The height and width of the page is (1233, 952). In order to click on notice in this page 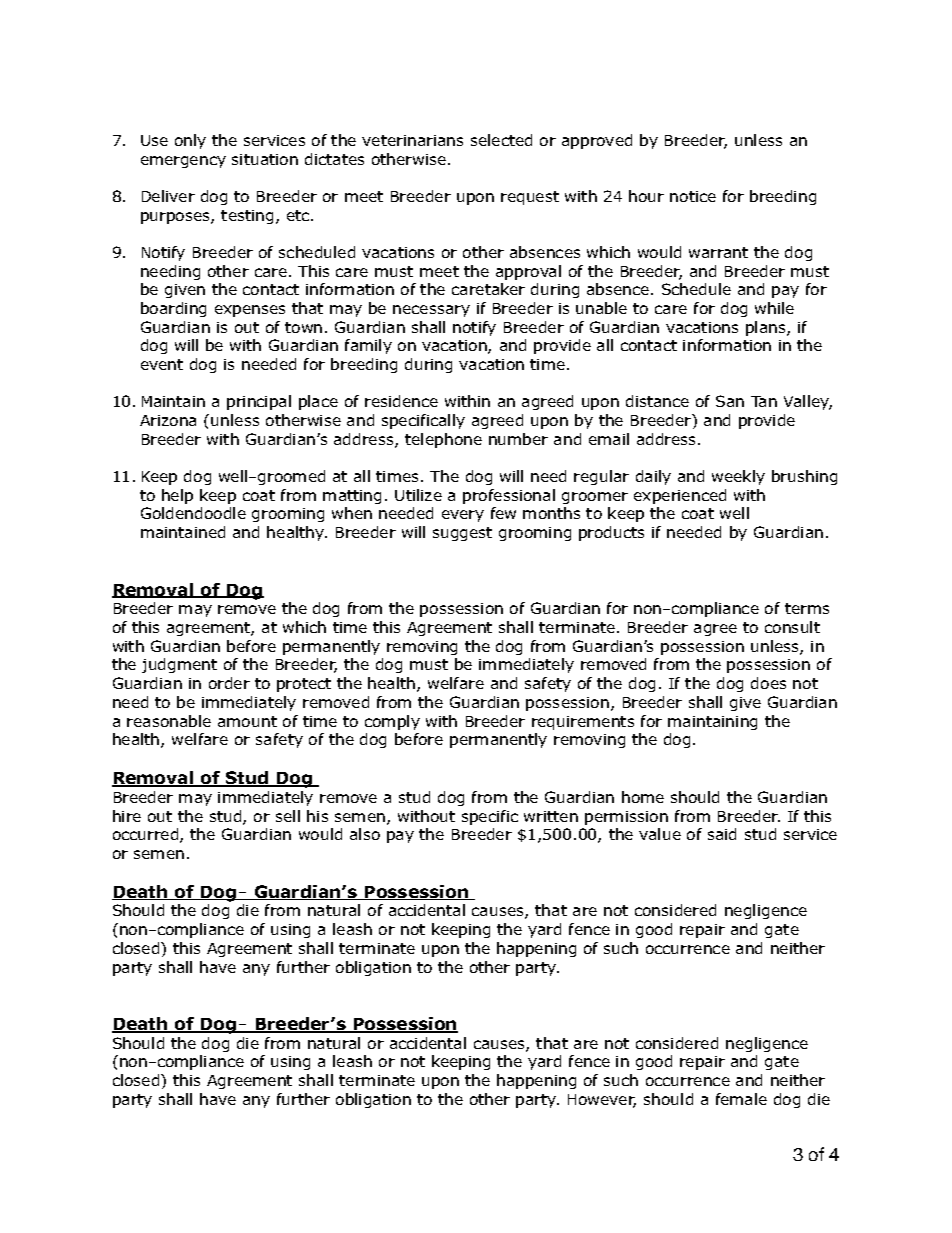, I will do `click(693, 196)`.
